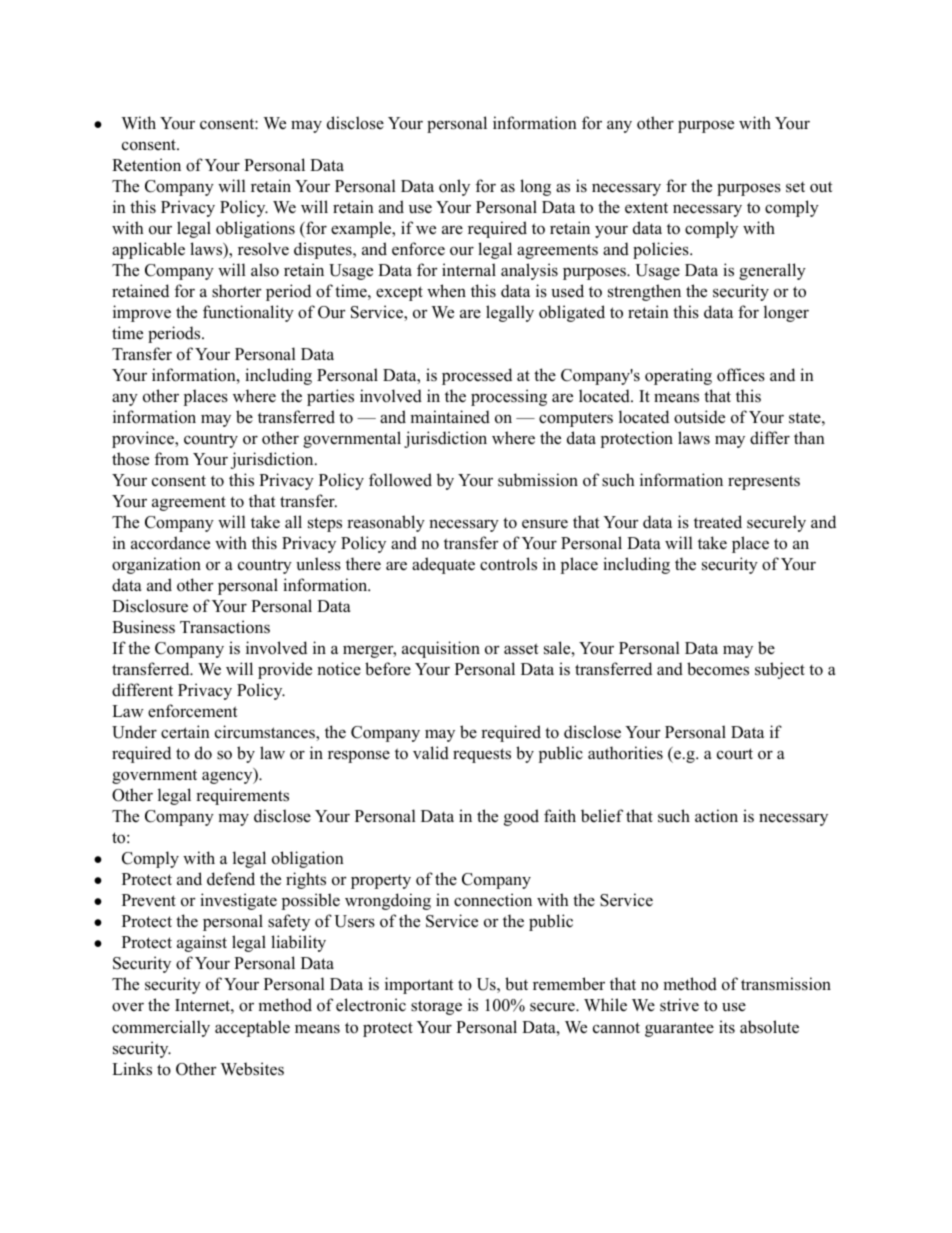 The height and width of the screenshot is (1233, 952). Describe the element at coordinates (454, 187) in the screenshot. I see `only` at that location.
